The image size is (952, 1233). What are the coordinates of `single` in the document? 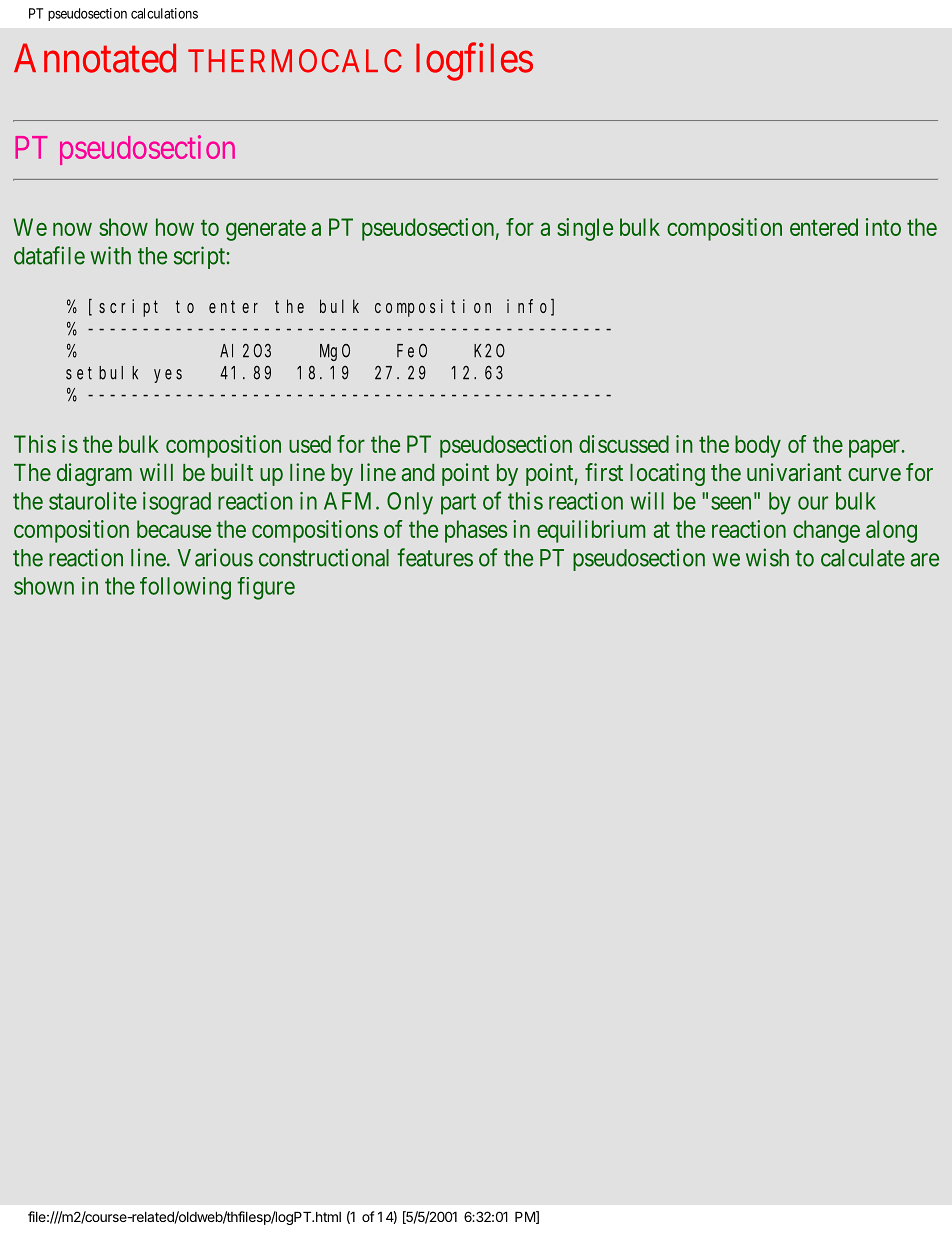 It's located at (585, 229).
